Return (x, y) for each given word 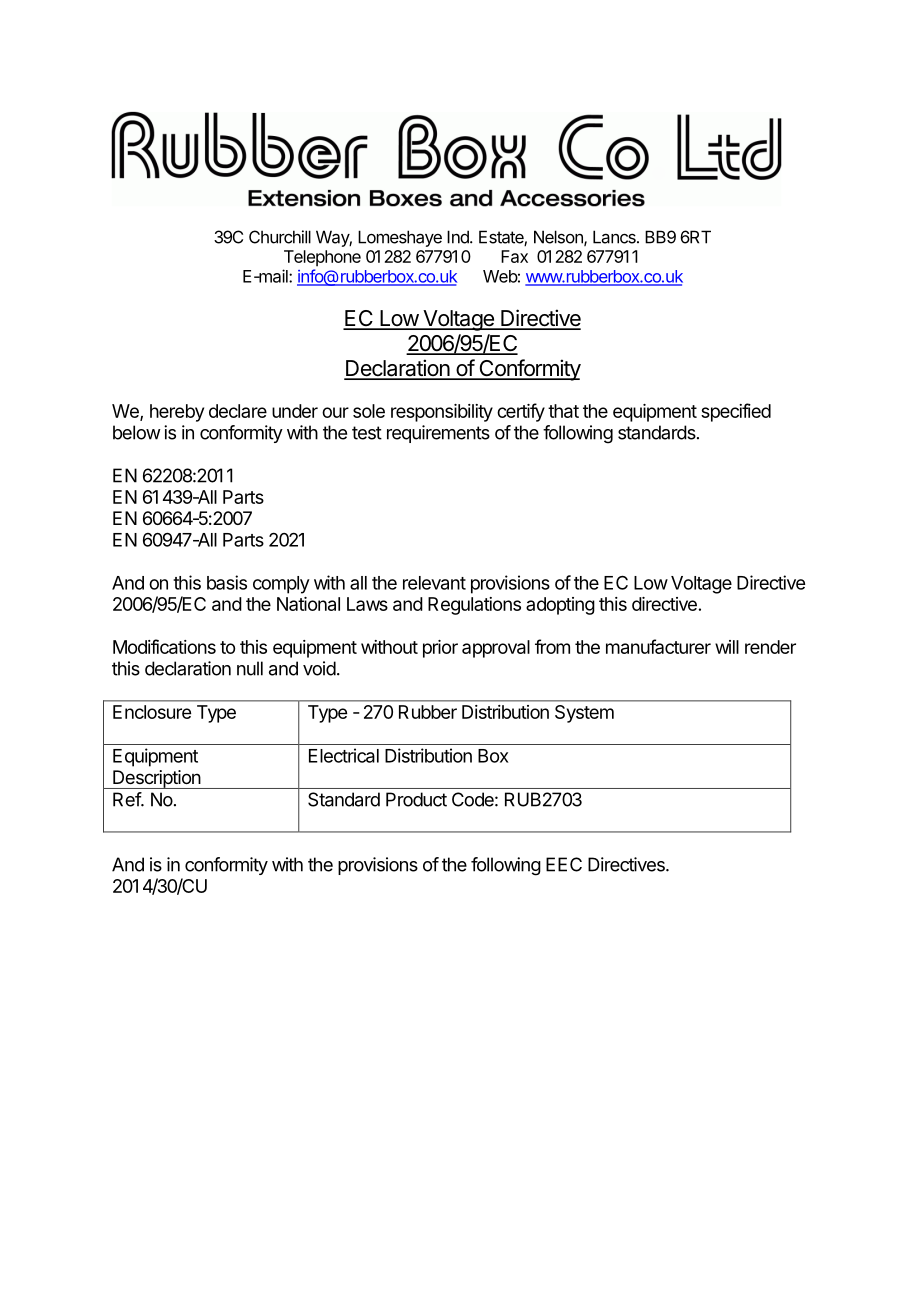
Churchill (280, 237)
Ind (459, 237)
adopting (560, 606)
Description (156, 779)
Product (416, 799)
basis (227, 582)
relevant (434, 583)
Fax (514, 256)
